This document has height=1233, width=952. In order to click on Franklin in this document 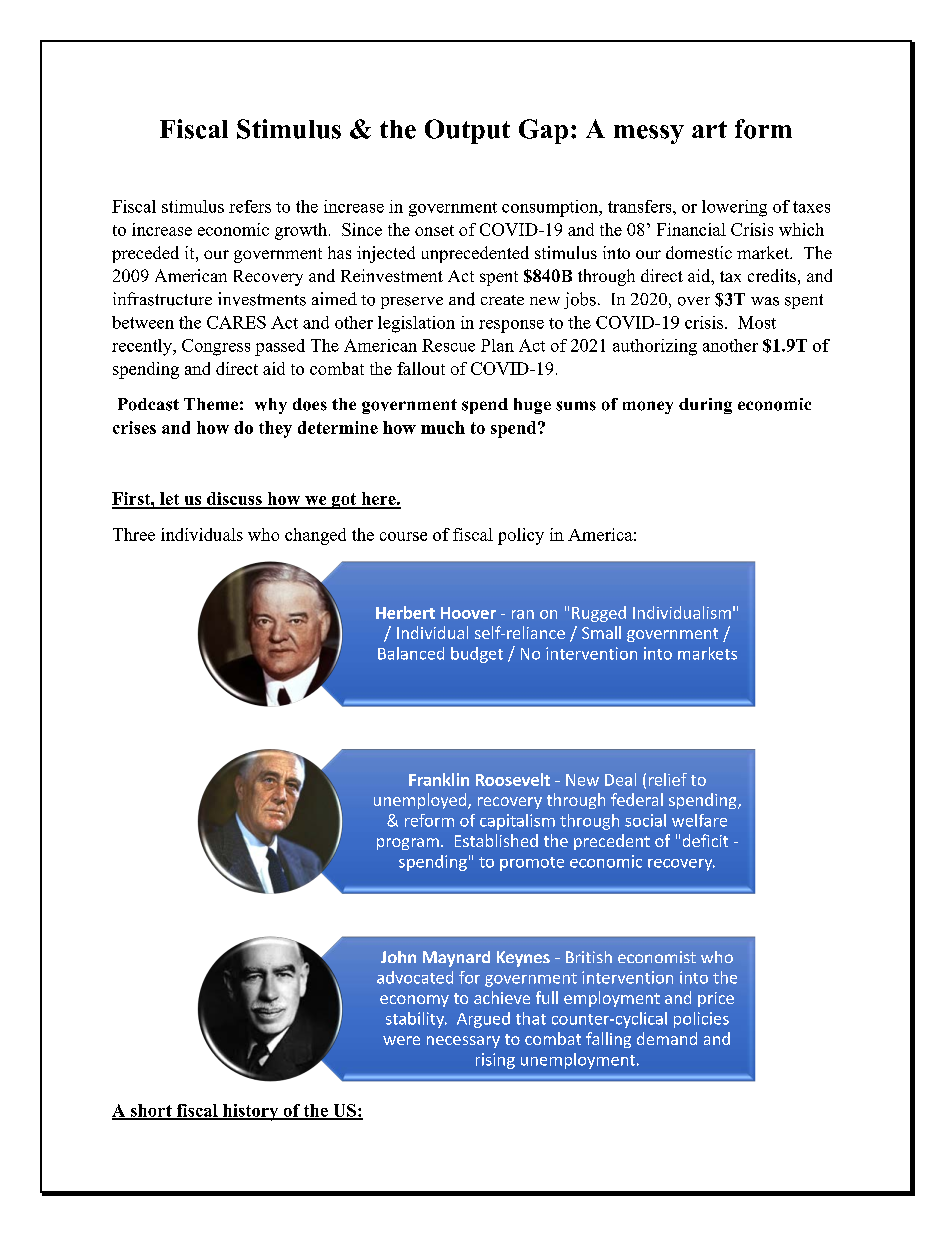, I will do `click(439, 779)`.
